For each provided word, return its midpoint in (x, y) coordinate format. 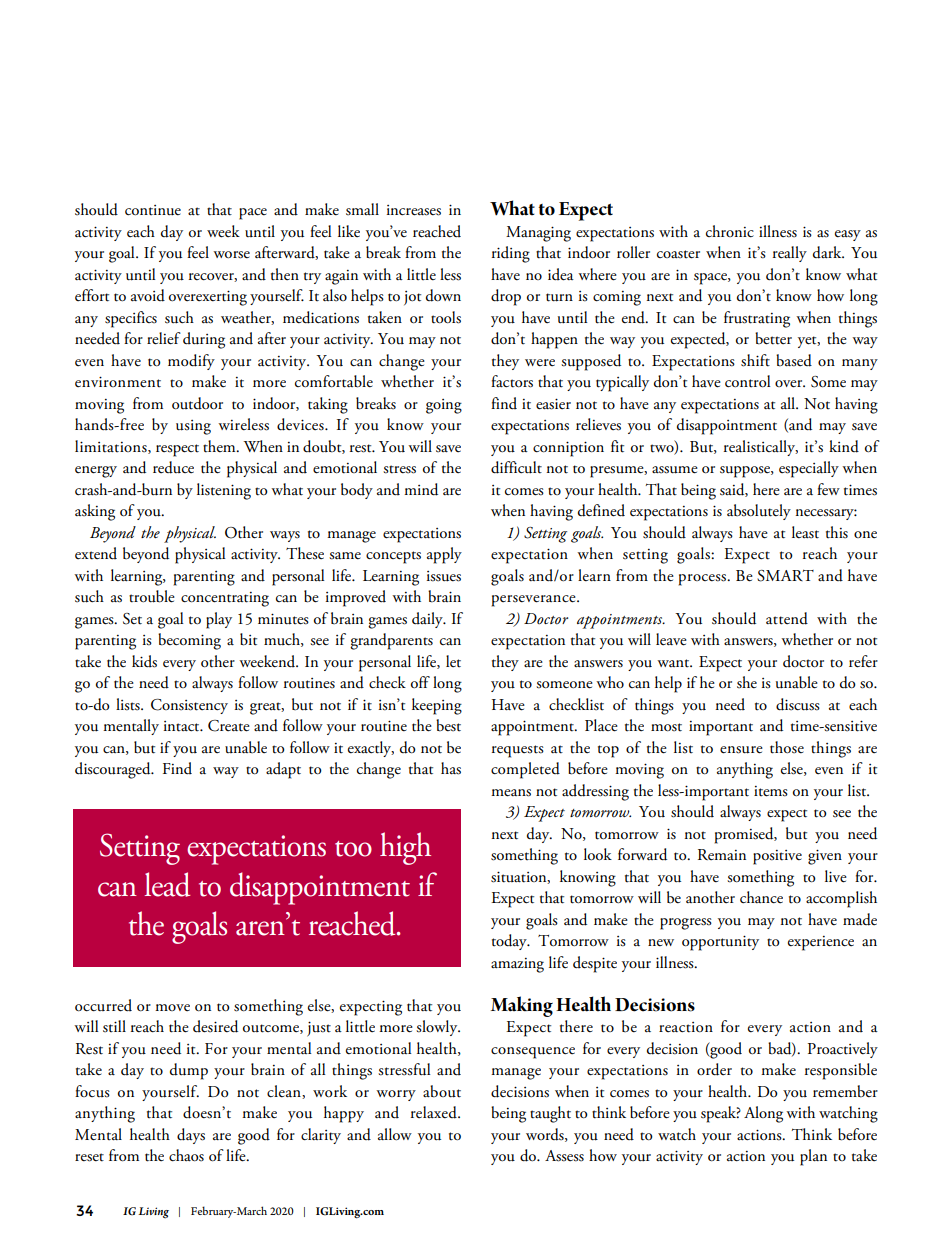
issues (444, 576)
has (451, 768)
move (172, 1007)
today (510, 942)
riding (511, 254)
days (191, 1136)
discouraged (114, 770)
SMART (785, 575)
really (790, 254)
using (193, 427)
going (444, 406)
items (771, 791)
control (747, 381)
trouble (152, 596)
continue (153, 210)
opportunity (720, 943)
